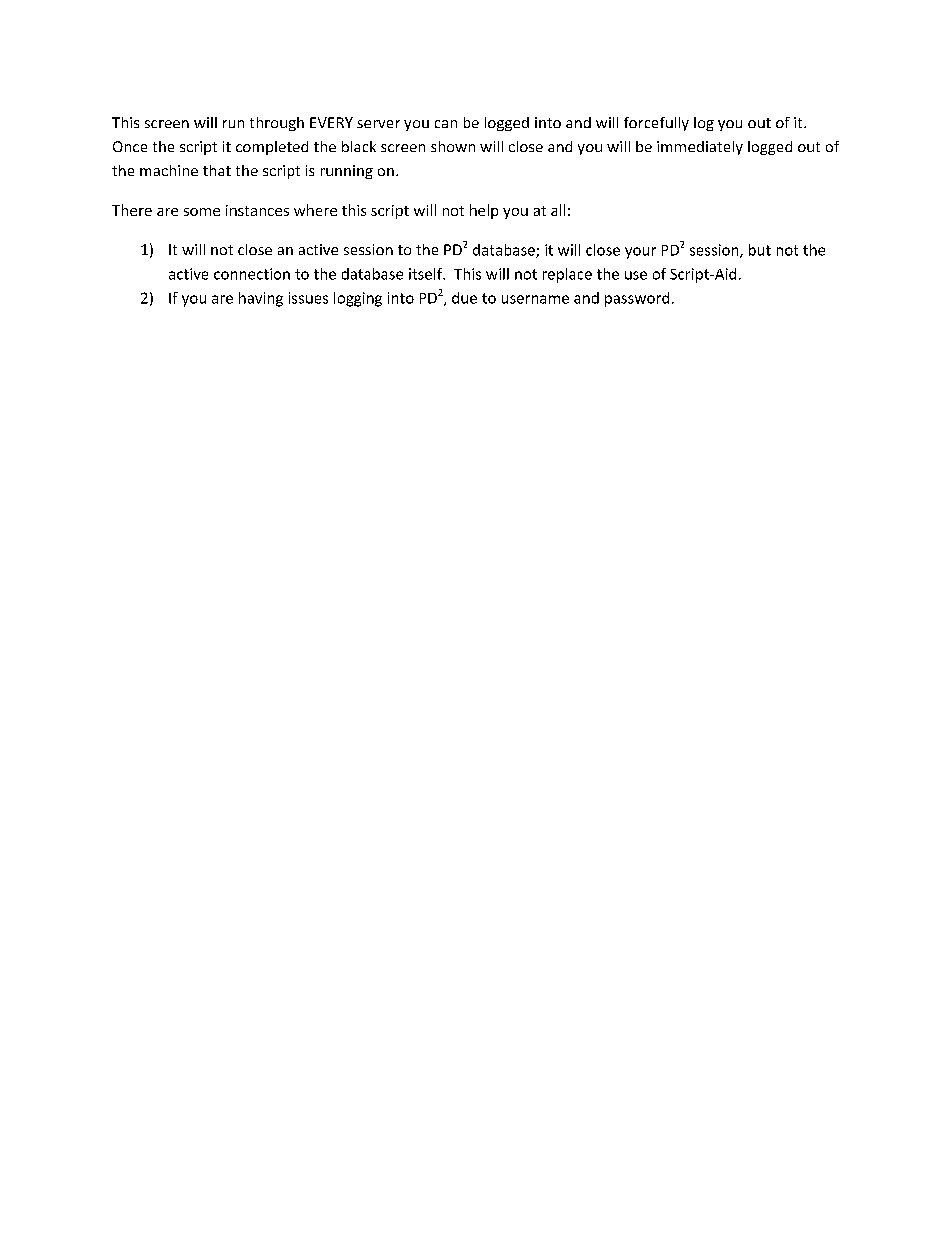 Image resolution: width=952 pixels, height=1233 pixels. Describe the element at coordinates (484, 211) in the screenshot. I see `help` at that location.
